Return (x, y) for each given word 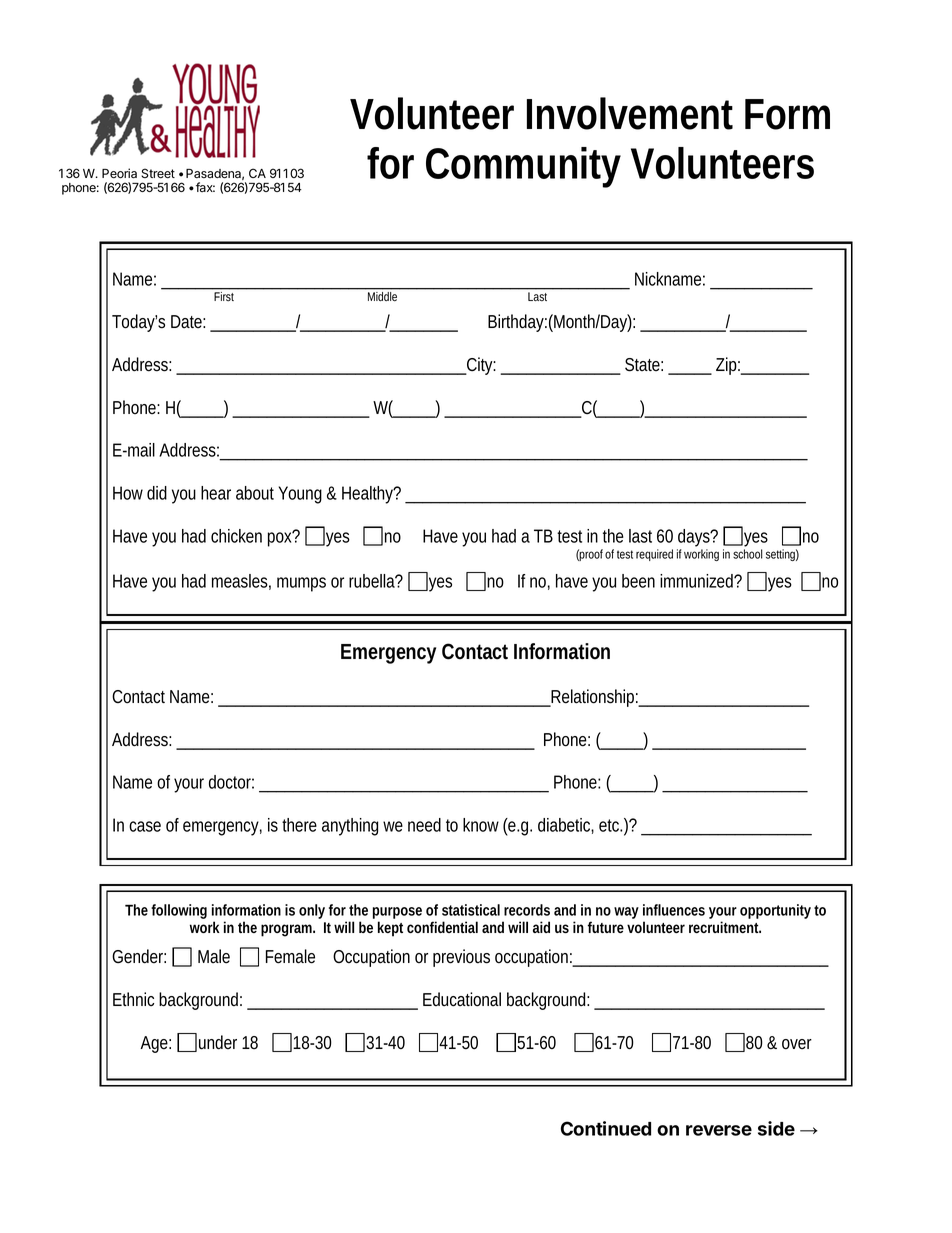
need (424, 825)
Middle (382, 296)
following (179, 911)
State (644, 365)
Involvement (630, 113)
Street (158, 173)
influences (674, 910)
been (638, 581)
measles (241, 582)
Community (523, 167)
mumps (301, 584)
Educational (462, 999)
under (218, 1042)
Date (188, 322)
